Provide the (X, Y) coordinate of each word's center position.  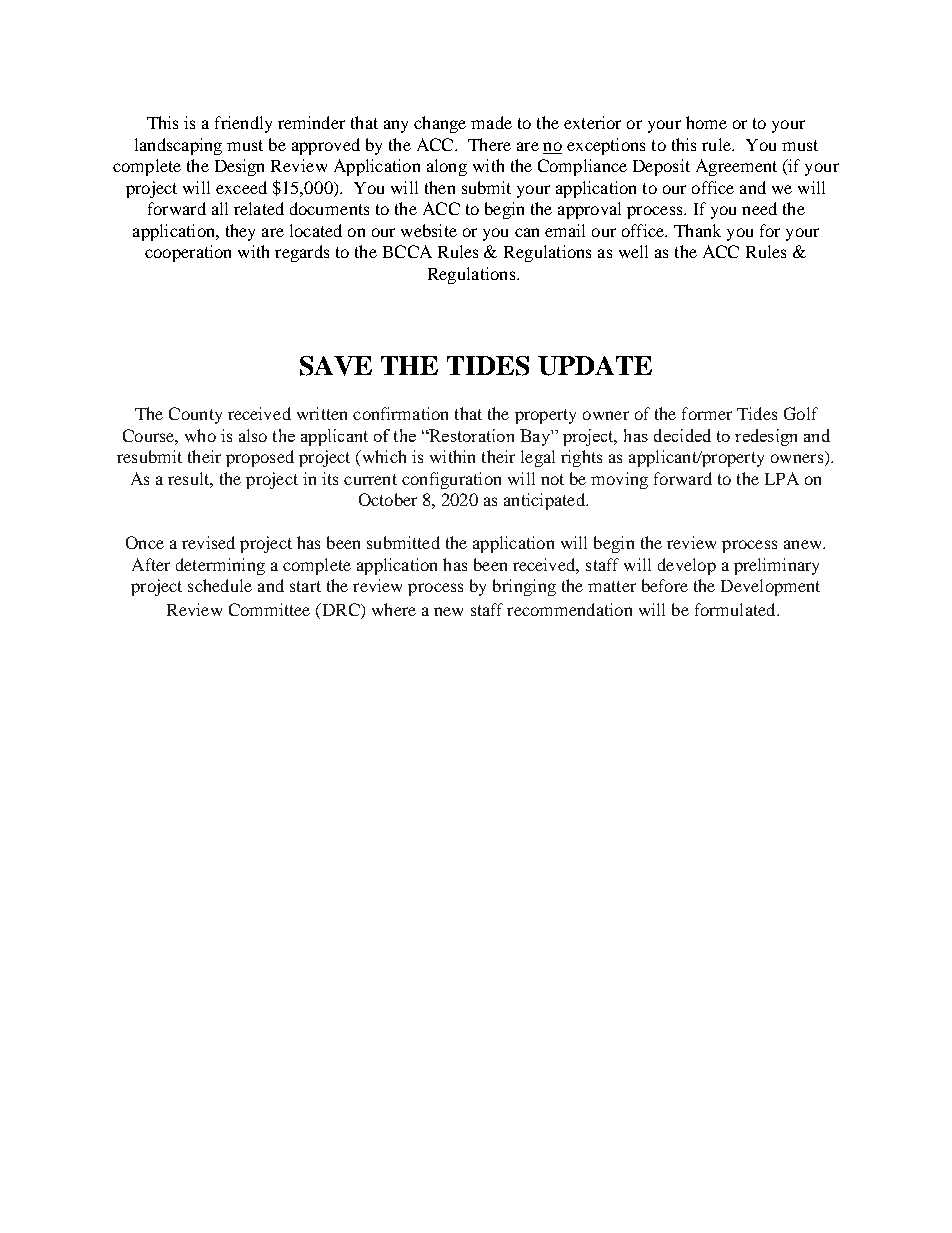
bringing (524, 587)
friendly (243, 124)
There (489, 144)
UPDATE (595, 366)
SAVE (336, 366)
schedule (220, 585)
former (707, 413)
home (706, 122)
